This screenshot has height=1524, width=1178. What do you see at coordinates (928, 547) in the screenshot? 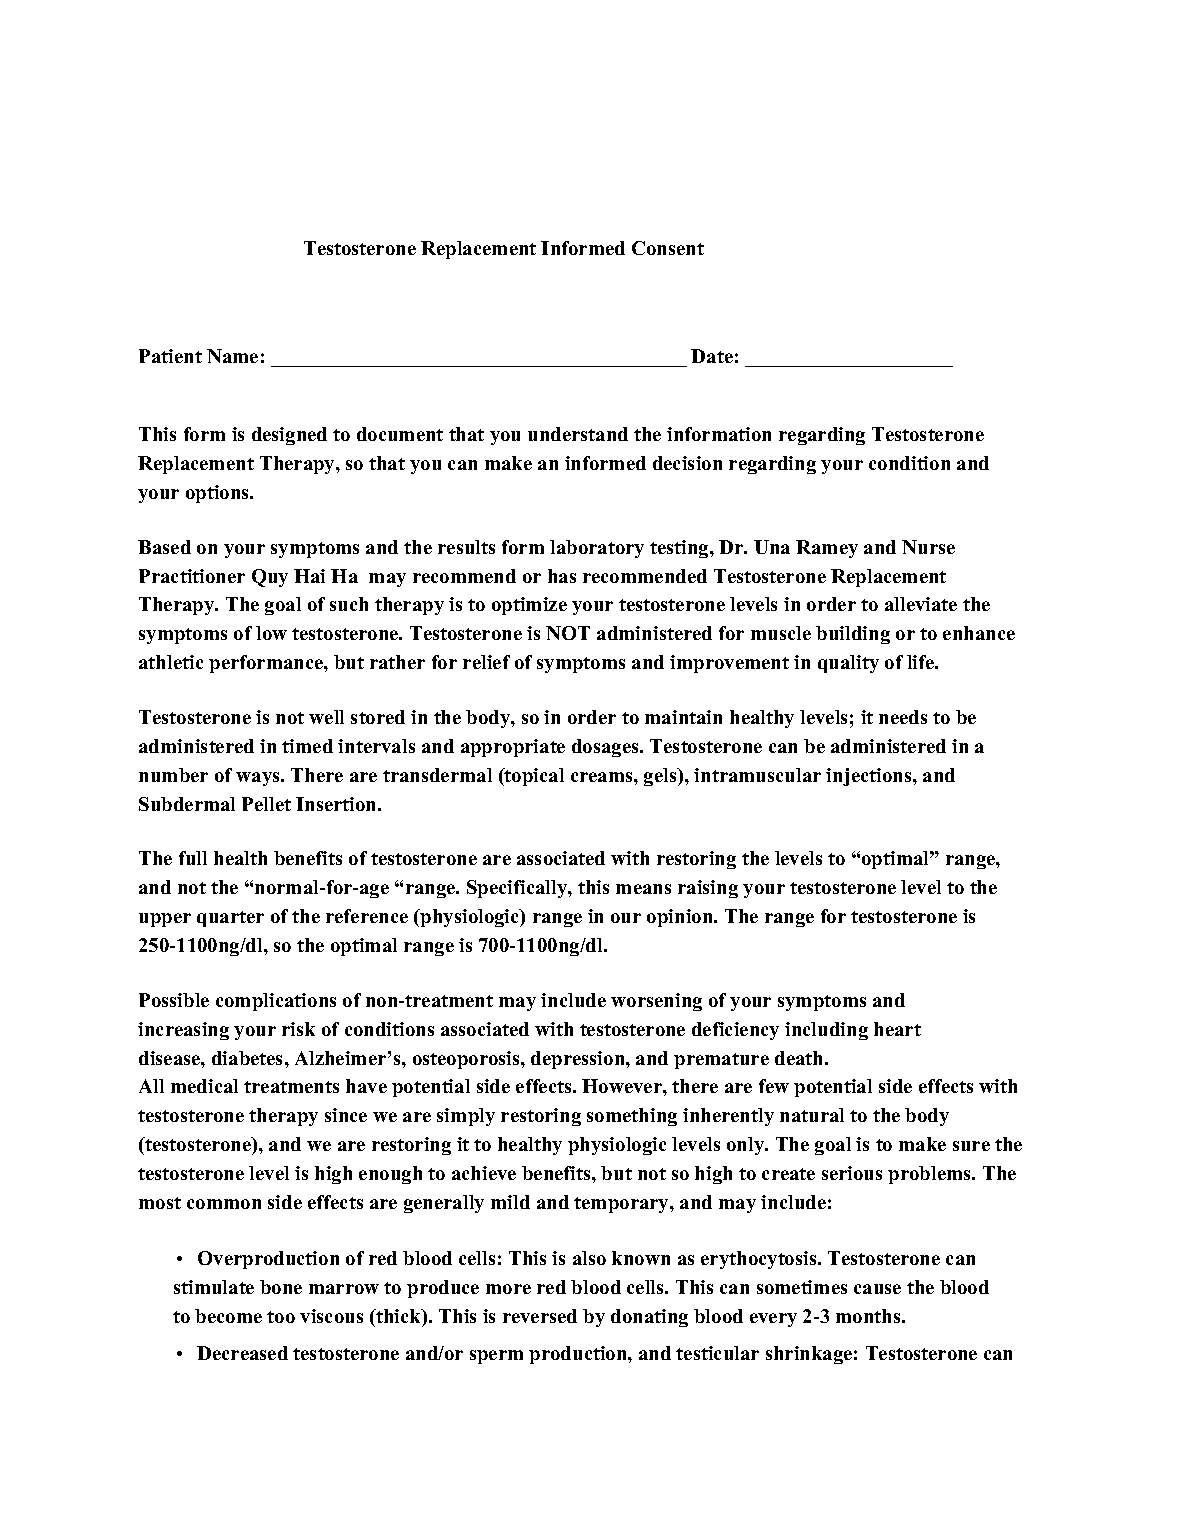
I see `Nurse` at bounding box center [928, 547].
